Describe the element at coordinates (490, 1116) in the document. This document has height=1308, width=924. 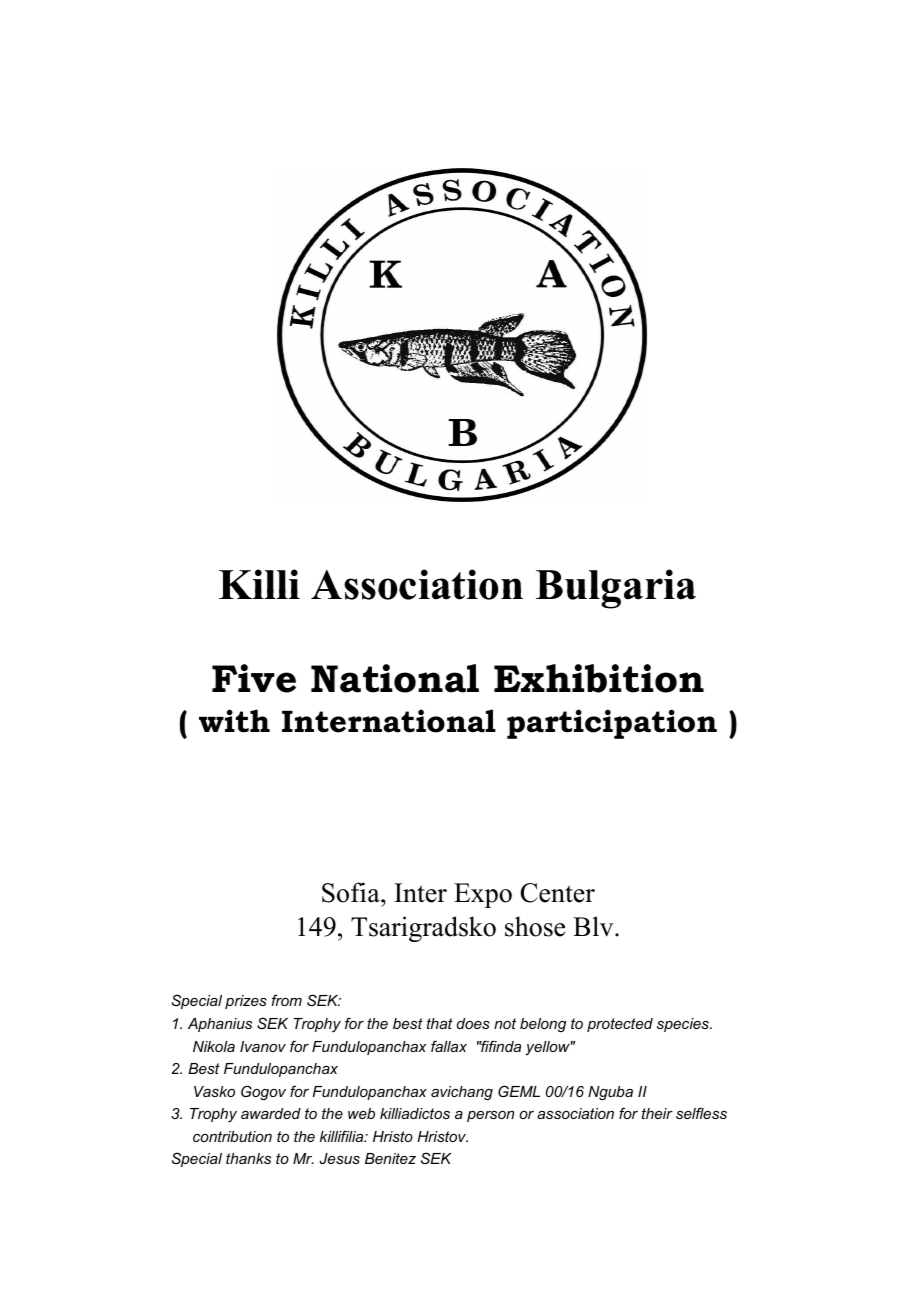
I see `person` at that location.
